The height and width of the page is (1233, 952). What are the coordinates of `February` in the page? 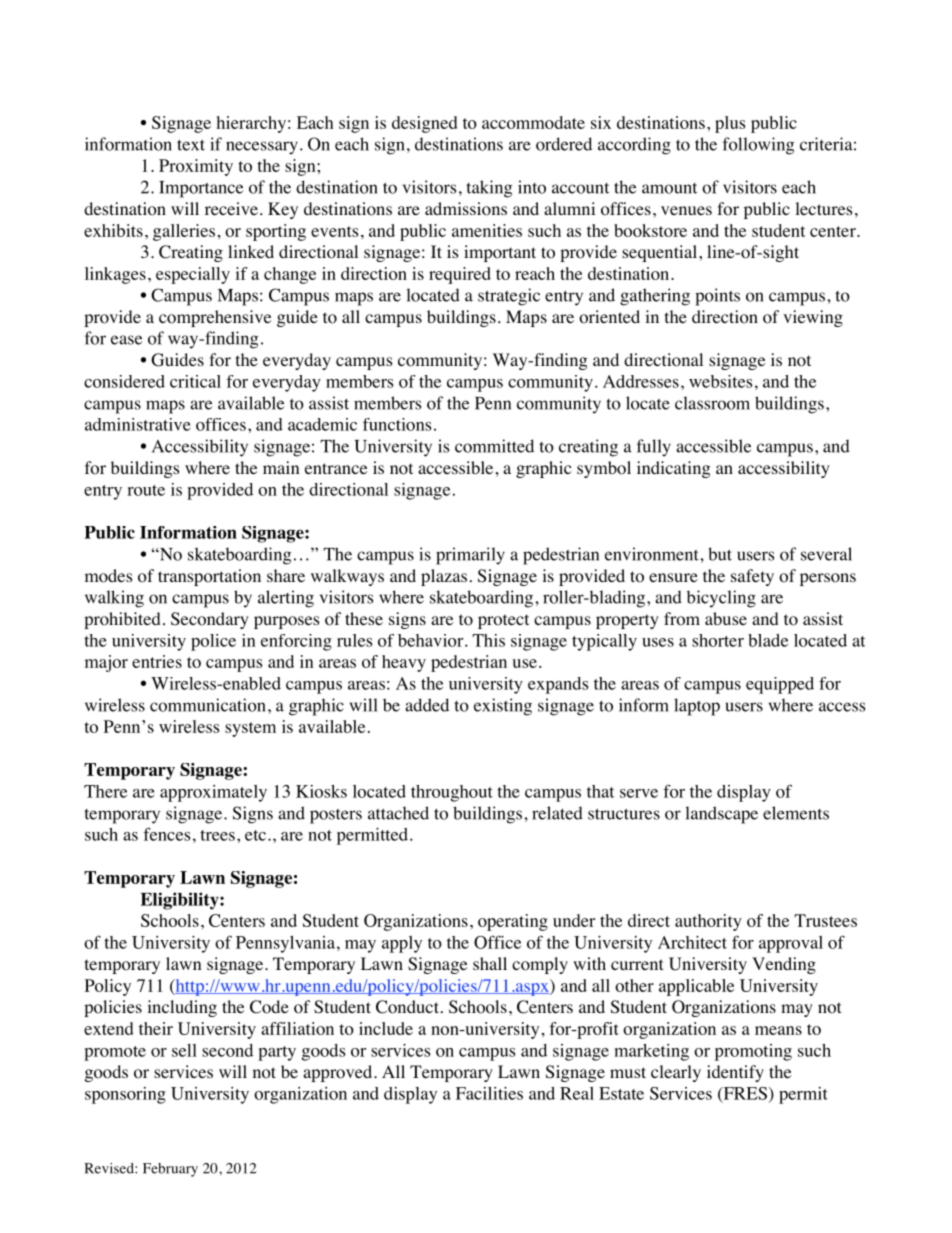 It's located at (170, 1170).
